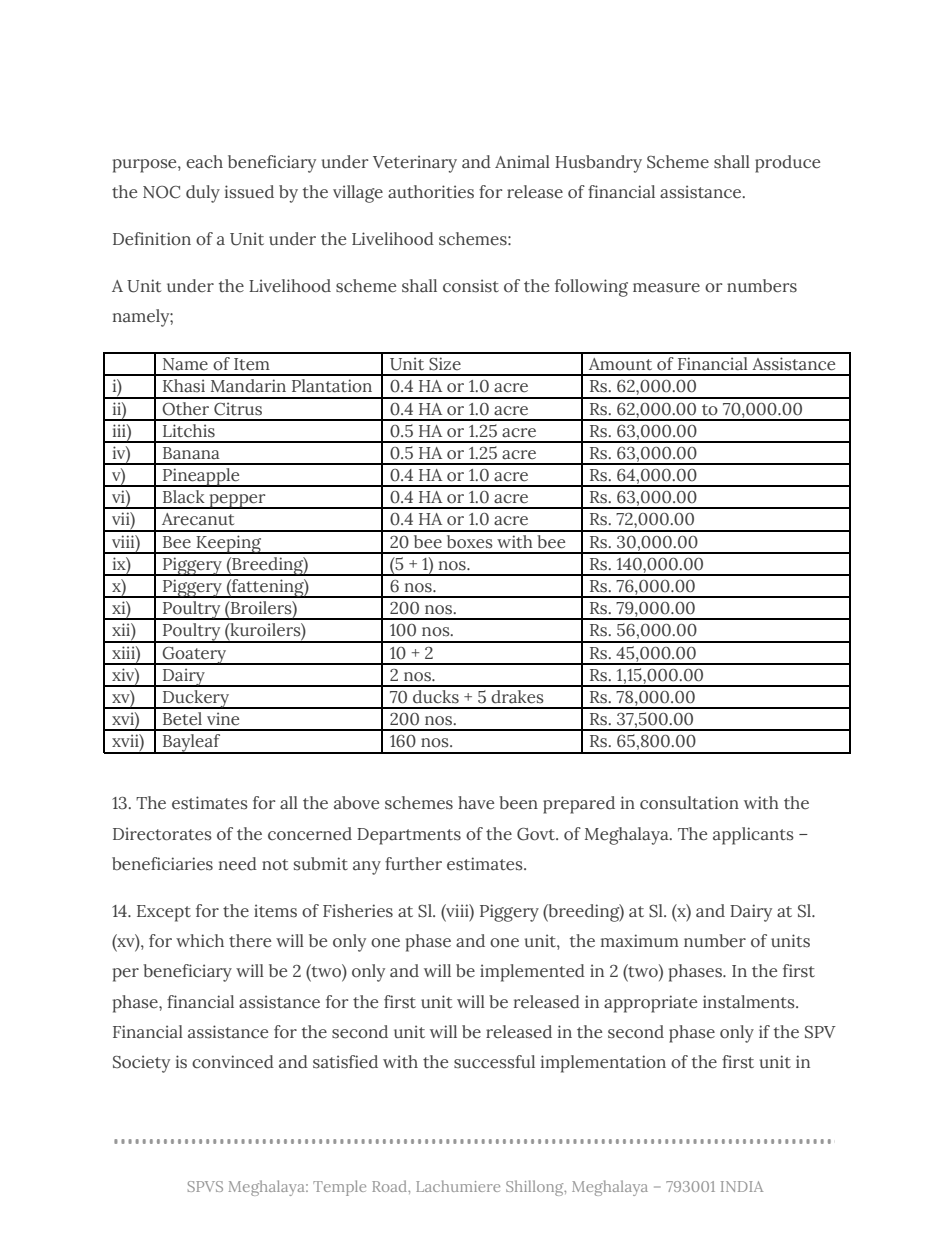 This screenshot has height=1233, width=952. Describe the element at coordinates (476, 803) in the screenshot. I see `have` at that location.
